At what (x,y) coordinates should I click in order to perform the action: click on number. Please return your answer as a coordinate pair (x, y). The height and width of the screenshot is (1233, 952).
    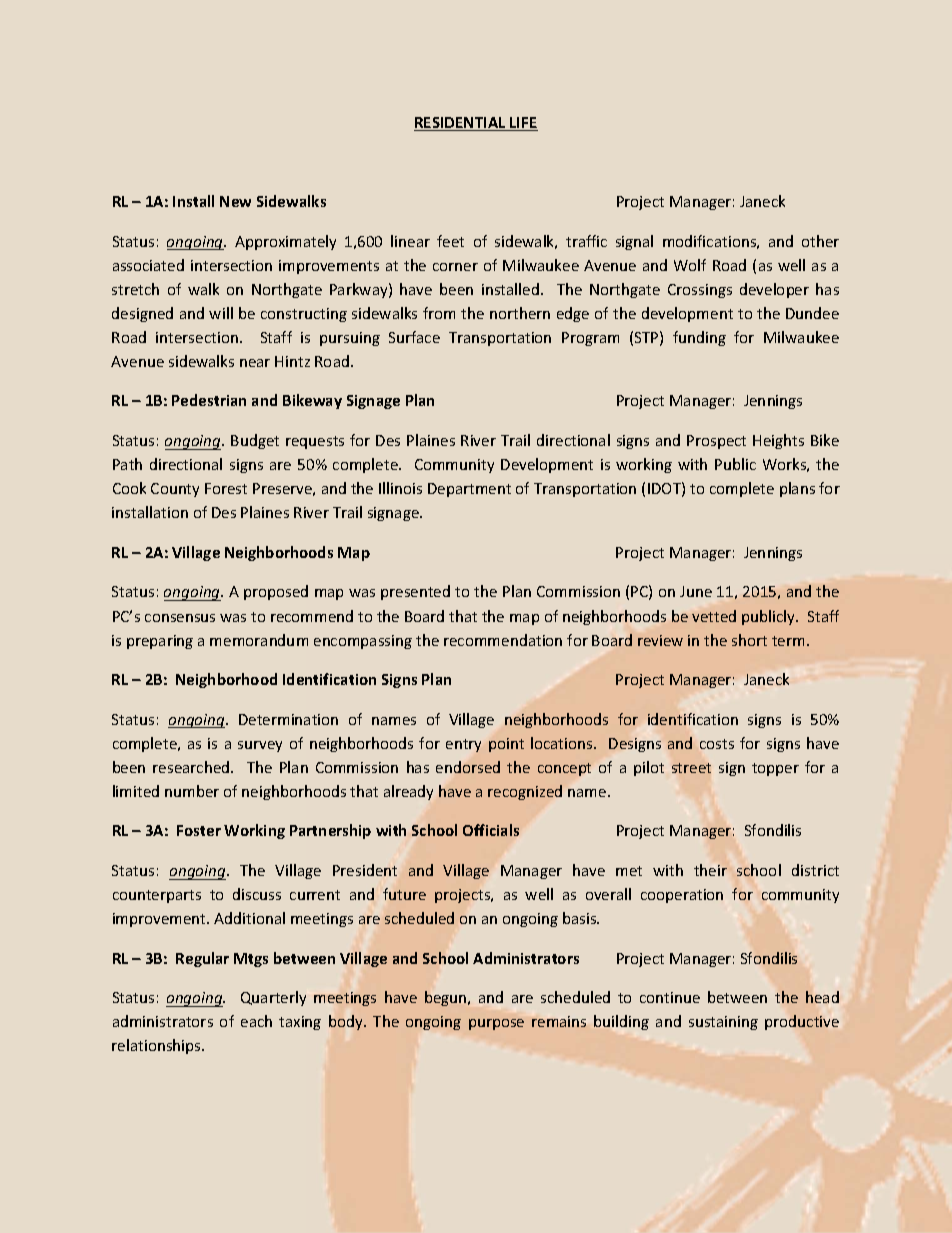
    Looking at the image, I should click on (192, 791).
